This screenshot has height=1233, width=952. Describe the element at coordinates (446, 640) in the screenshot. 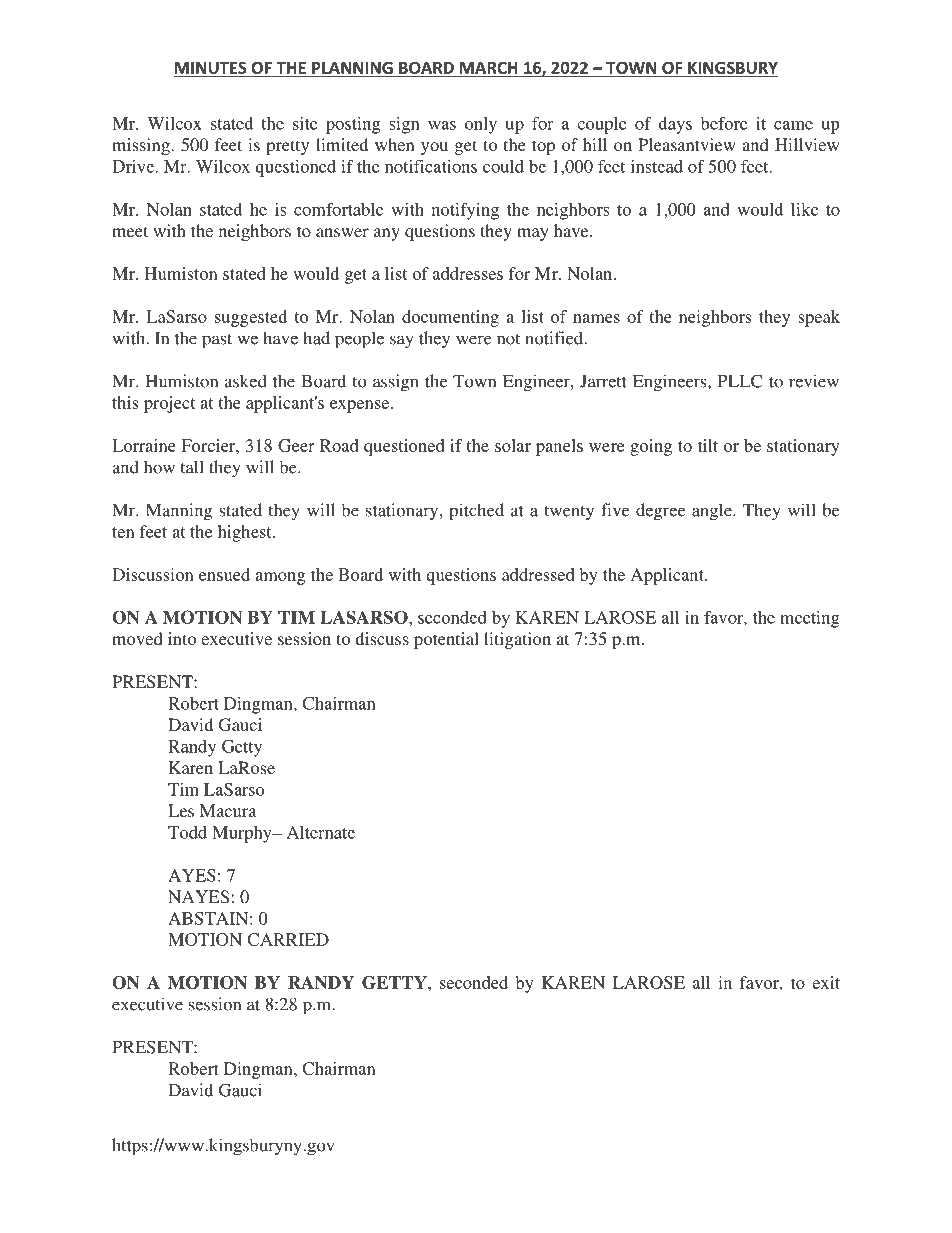

I see `potential` at that location.
